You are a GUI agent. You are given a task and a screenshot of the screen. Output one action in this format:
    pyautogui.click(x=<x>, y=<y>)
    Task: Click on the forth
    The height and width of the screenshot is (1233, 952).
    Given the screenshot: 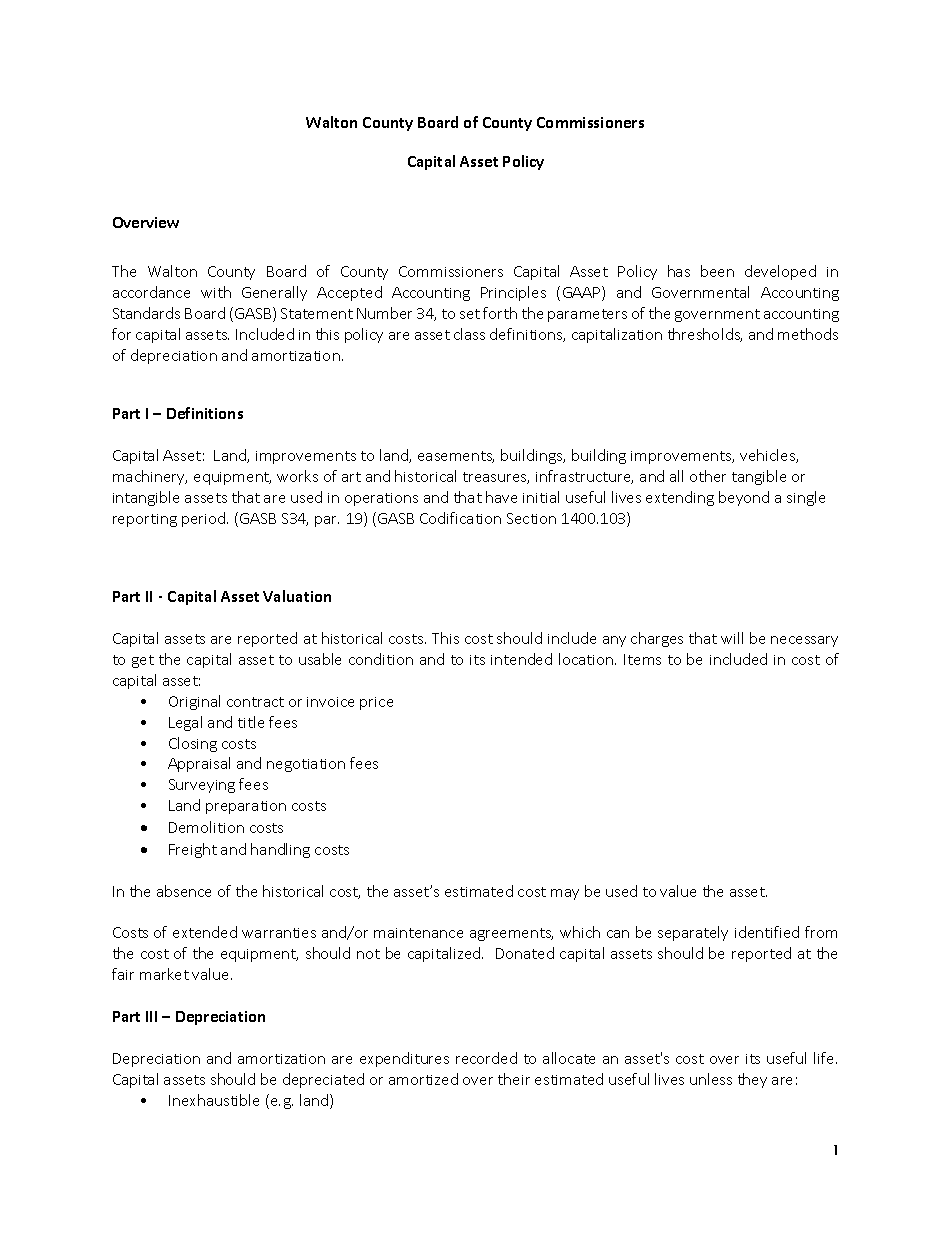 What is the action you would take?
    pyautogui.click(x=500, y=313)
